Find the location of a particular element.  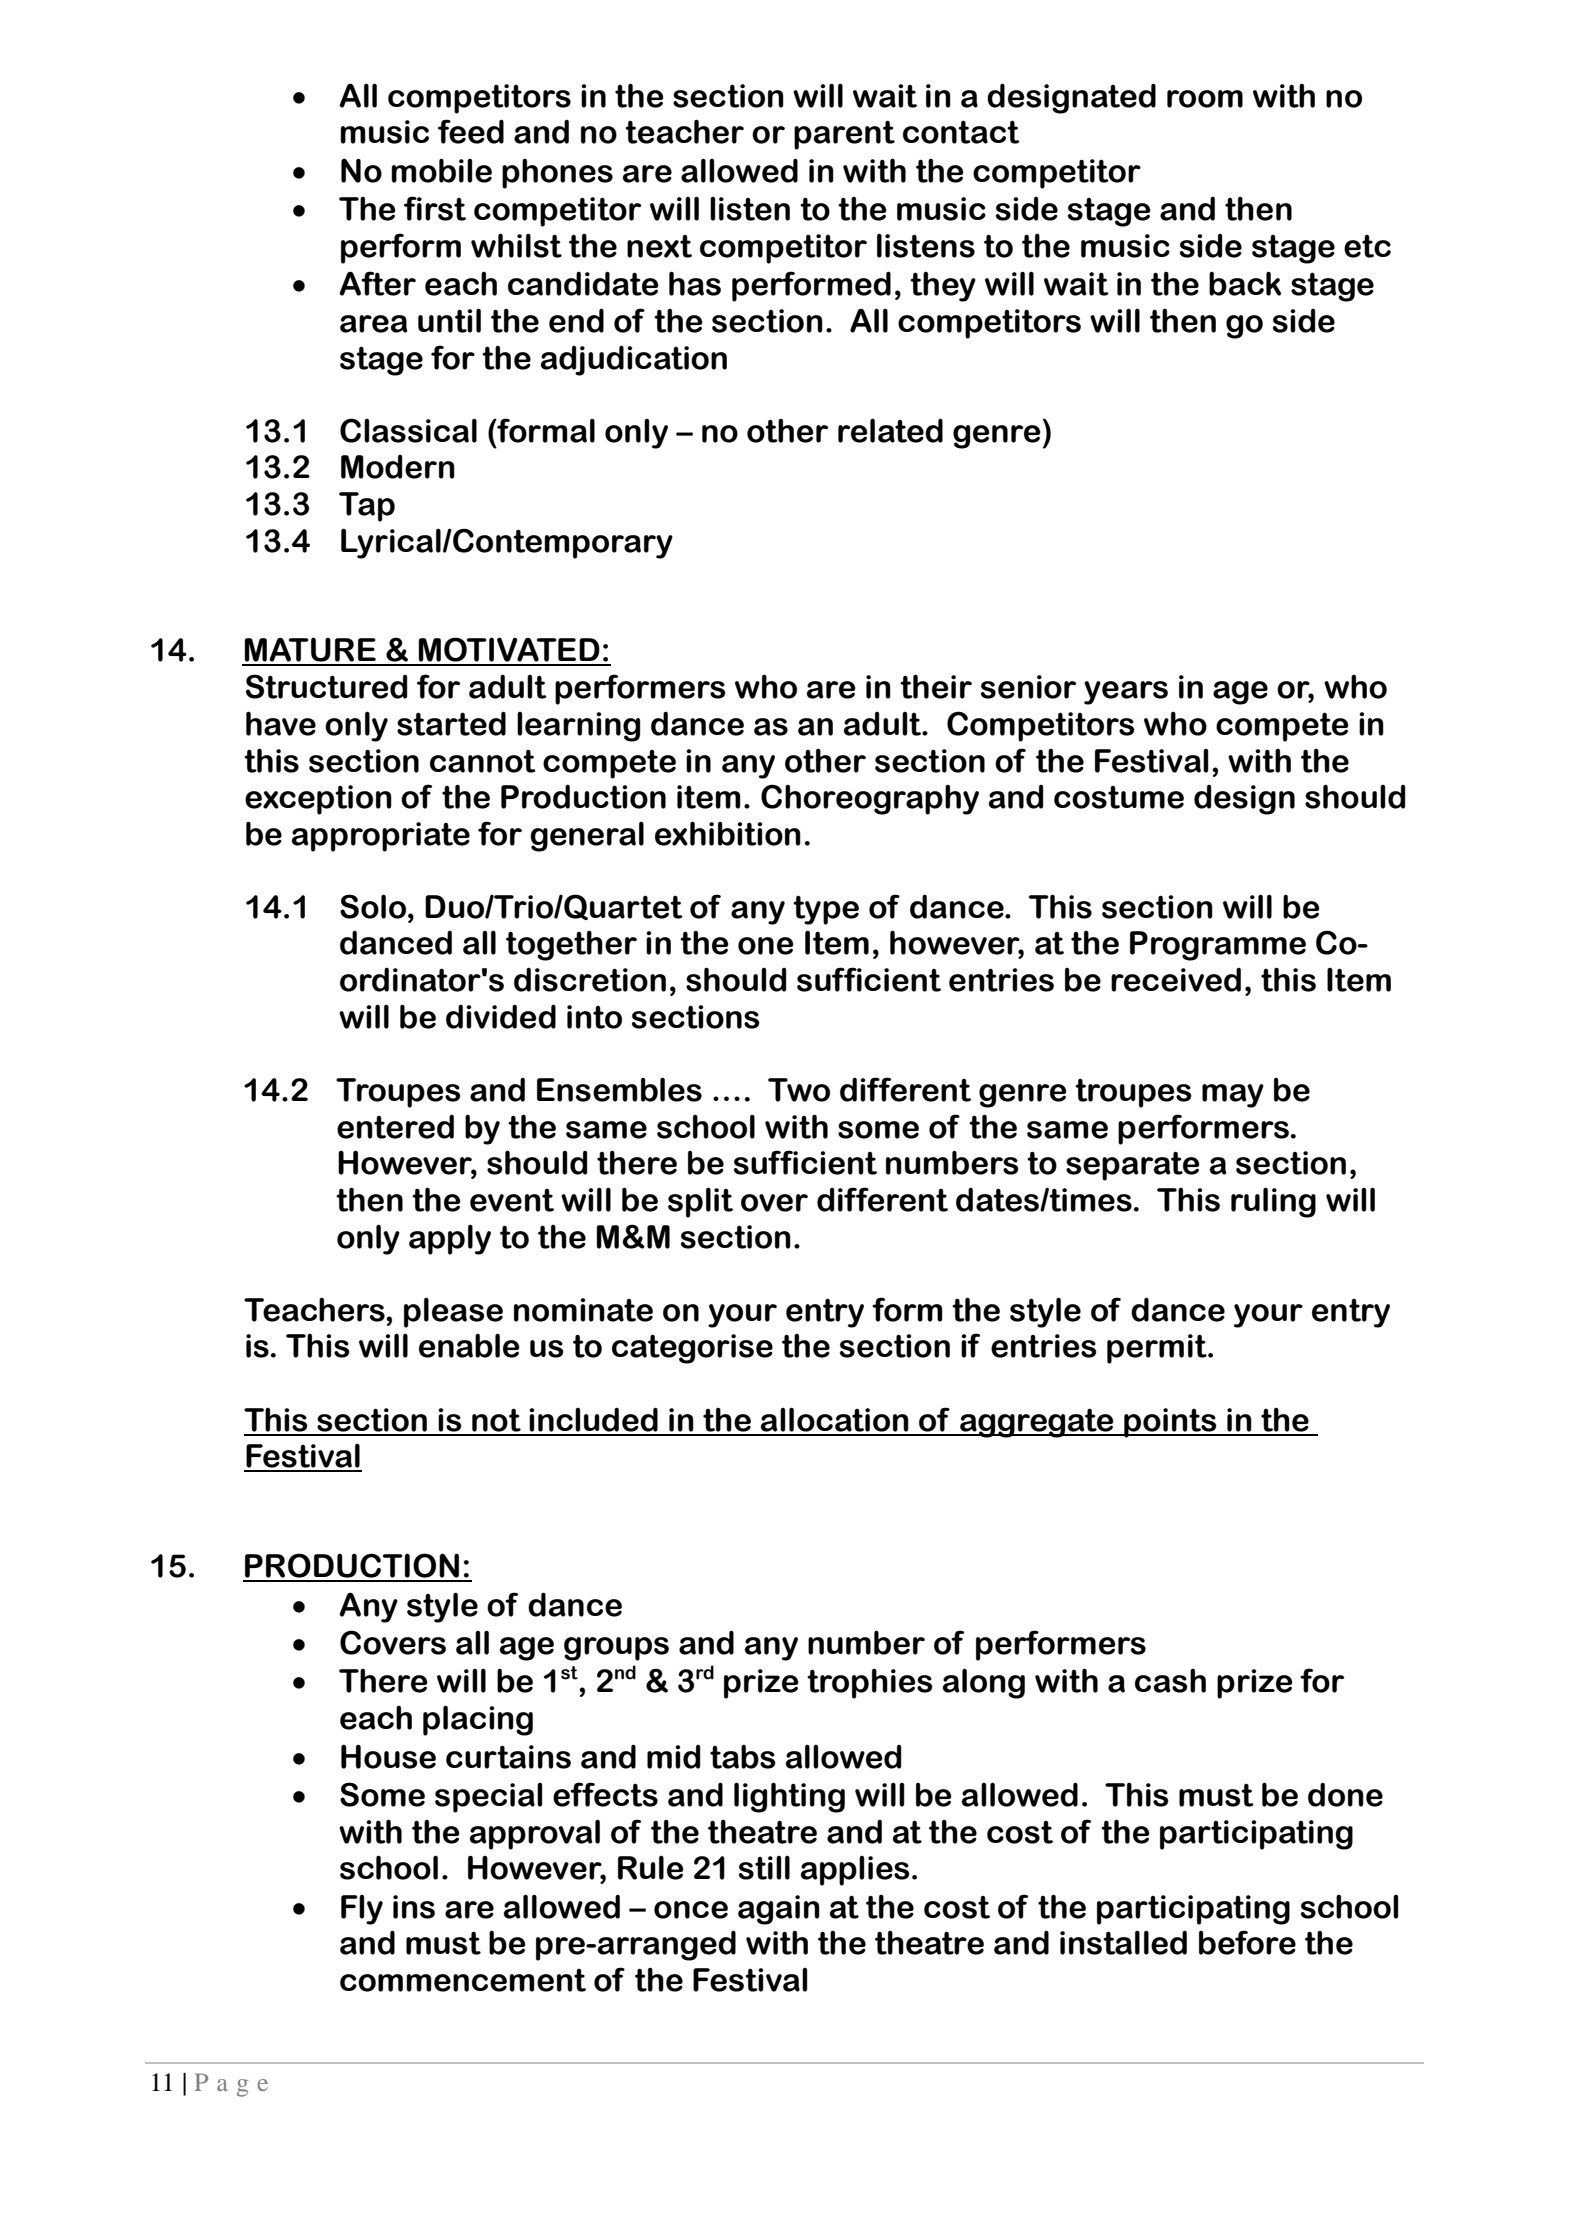

Fly is located at coordinates (362, 1910).
